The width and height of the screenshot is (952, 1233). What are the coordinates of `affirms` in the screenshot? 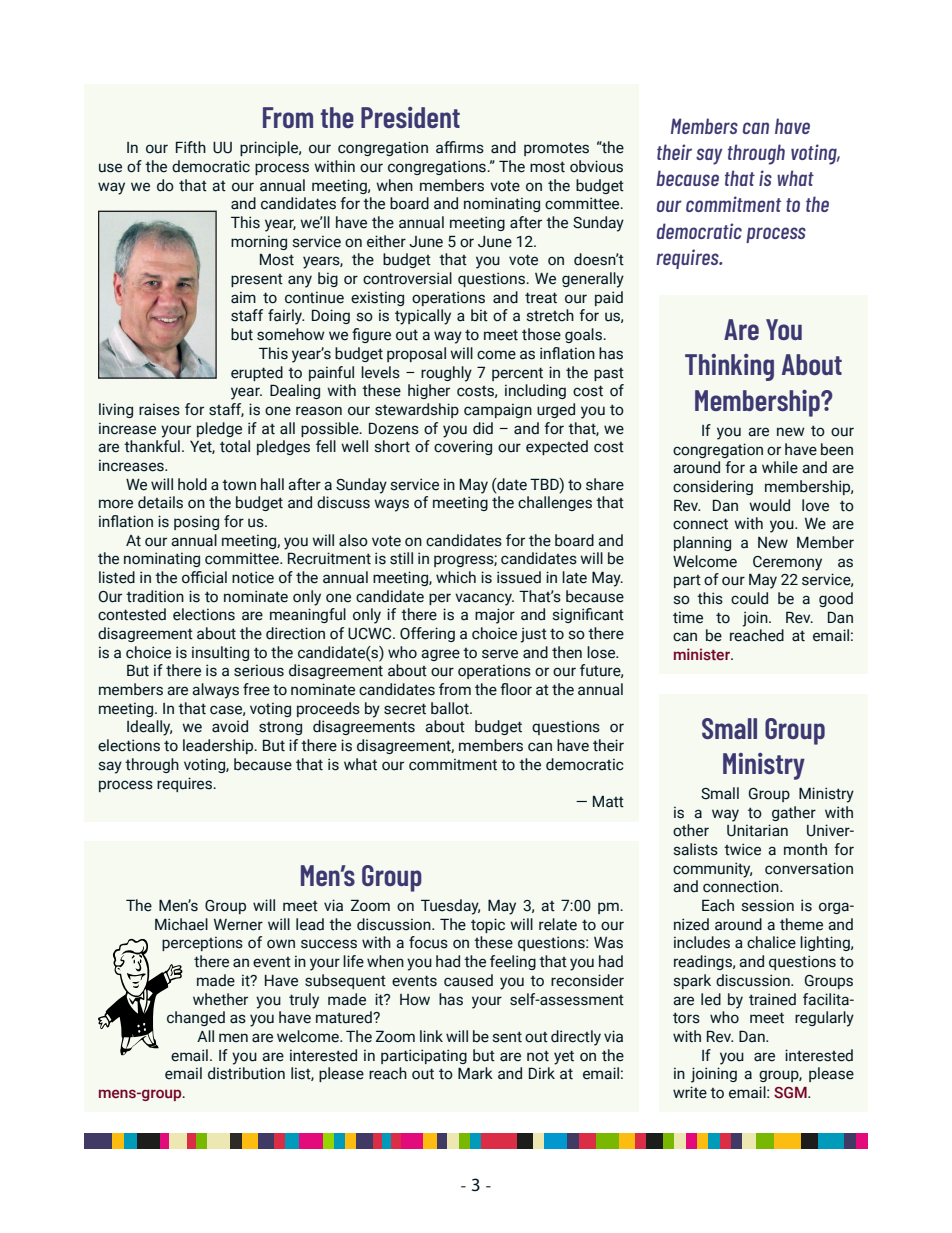 It's located at (460, 147).
